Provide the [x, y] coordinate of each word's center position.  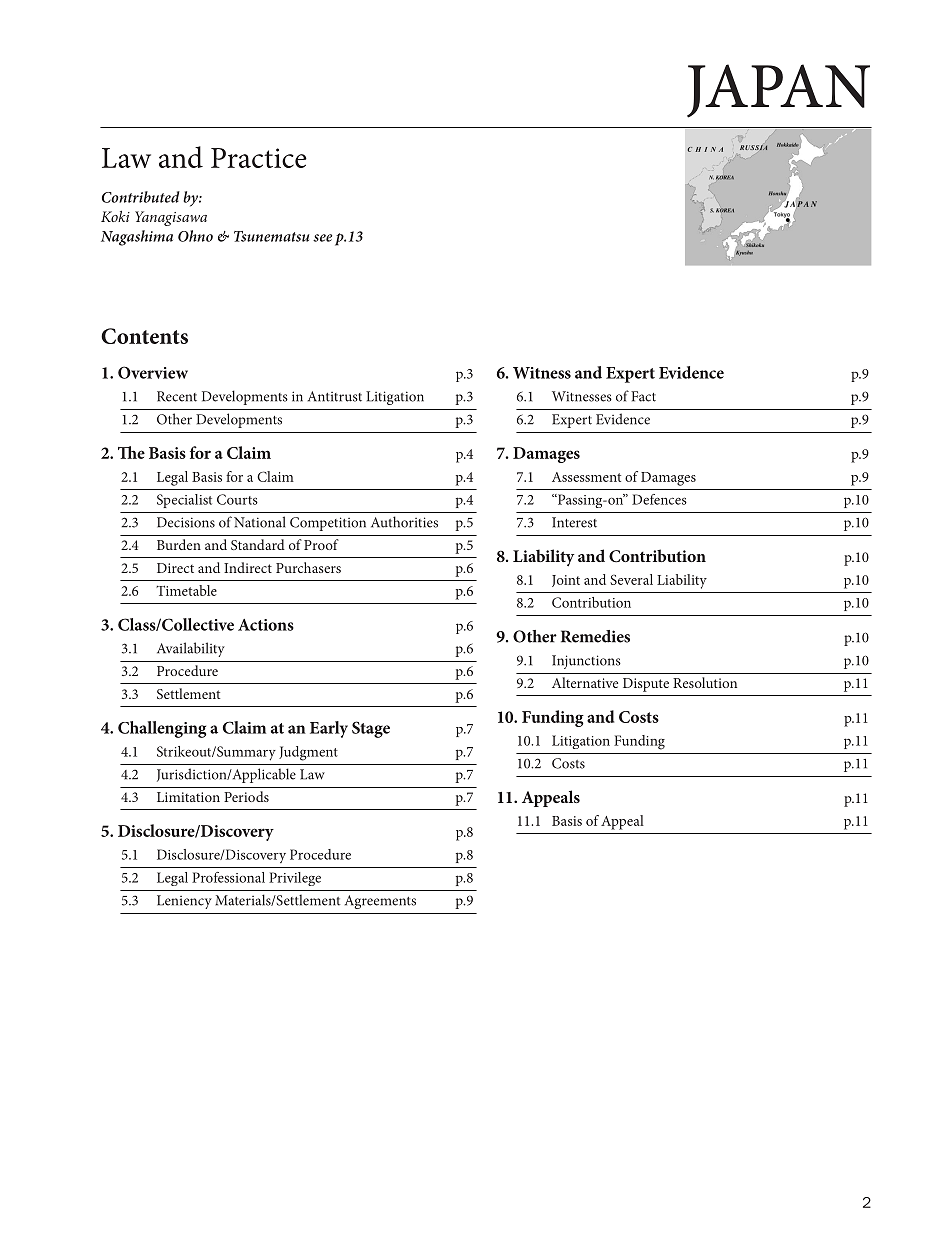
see [322, 238]
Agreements [380, 902]
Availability [191, 649]
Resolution [705, 682]
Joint [566, 581]
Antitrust [335, 396]
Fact [643, 396]
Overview [153, 372]
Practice [259, 158]
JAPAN [778, 91]
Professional [228, 877]
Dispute [646, 685]
